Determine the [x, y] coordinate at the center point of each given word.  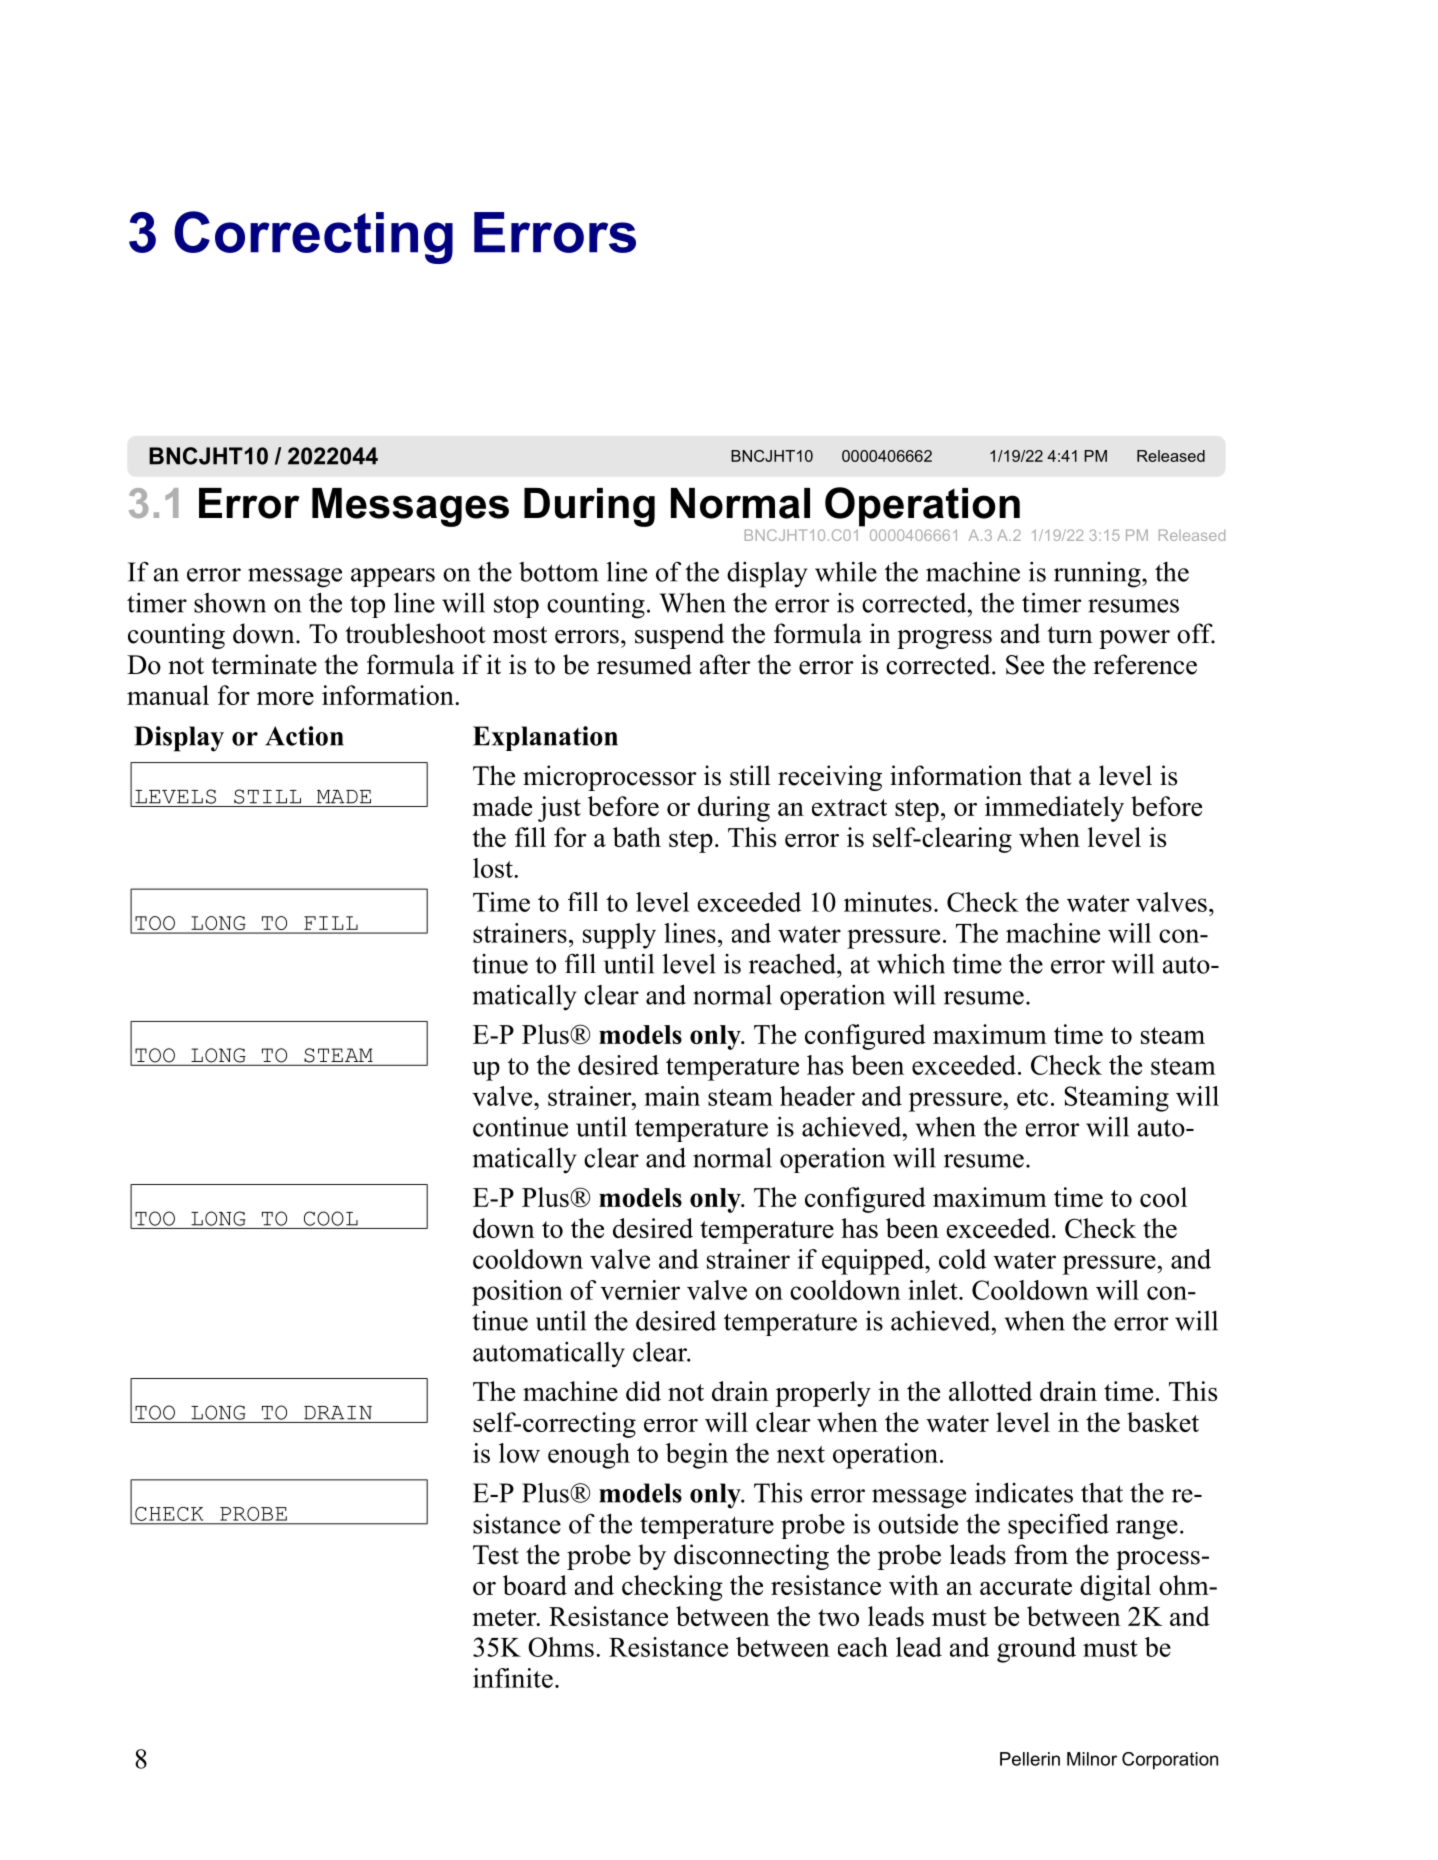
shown [230, 603]
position [517, 1293]
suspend [679, 636]
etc [1032, 1097]
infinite [513, 1678]
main [672, 1096]
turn [1070, 635]
